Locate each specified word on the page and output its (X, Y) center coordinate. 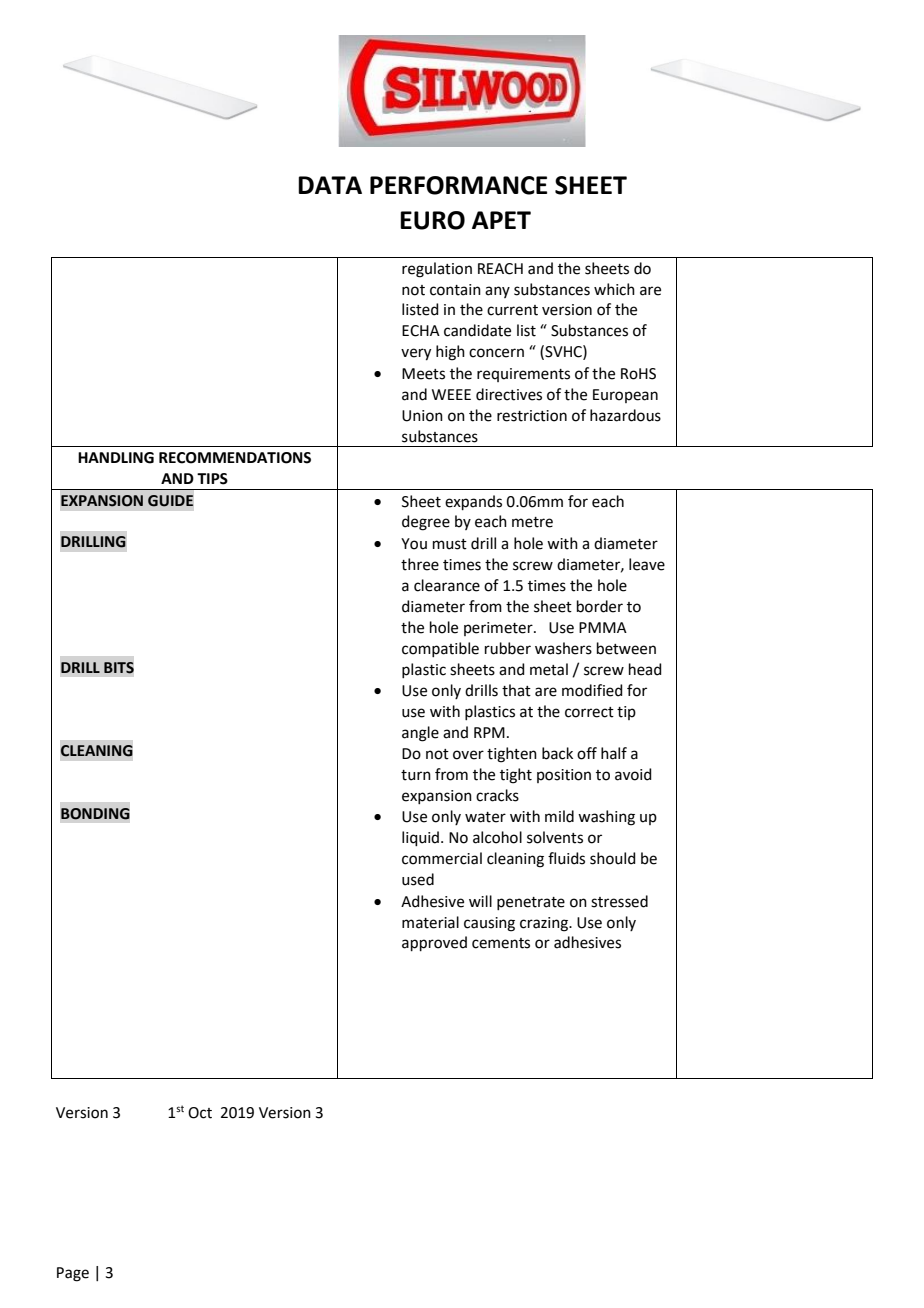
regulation (437, 270)
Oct (200, 1113)
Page (73, 1274)
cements (501, 943)
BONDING (95, 814)
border (600, 606)
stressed (619, 901)
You (414, 544)
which (614, 289)
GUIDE (170, 501)
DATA (330, 185)
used (418, 879)
